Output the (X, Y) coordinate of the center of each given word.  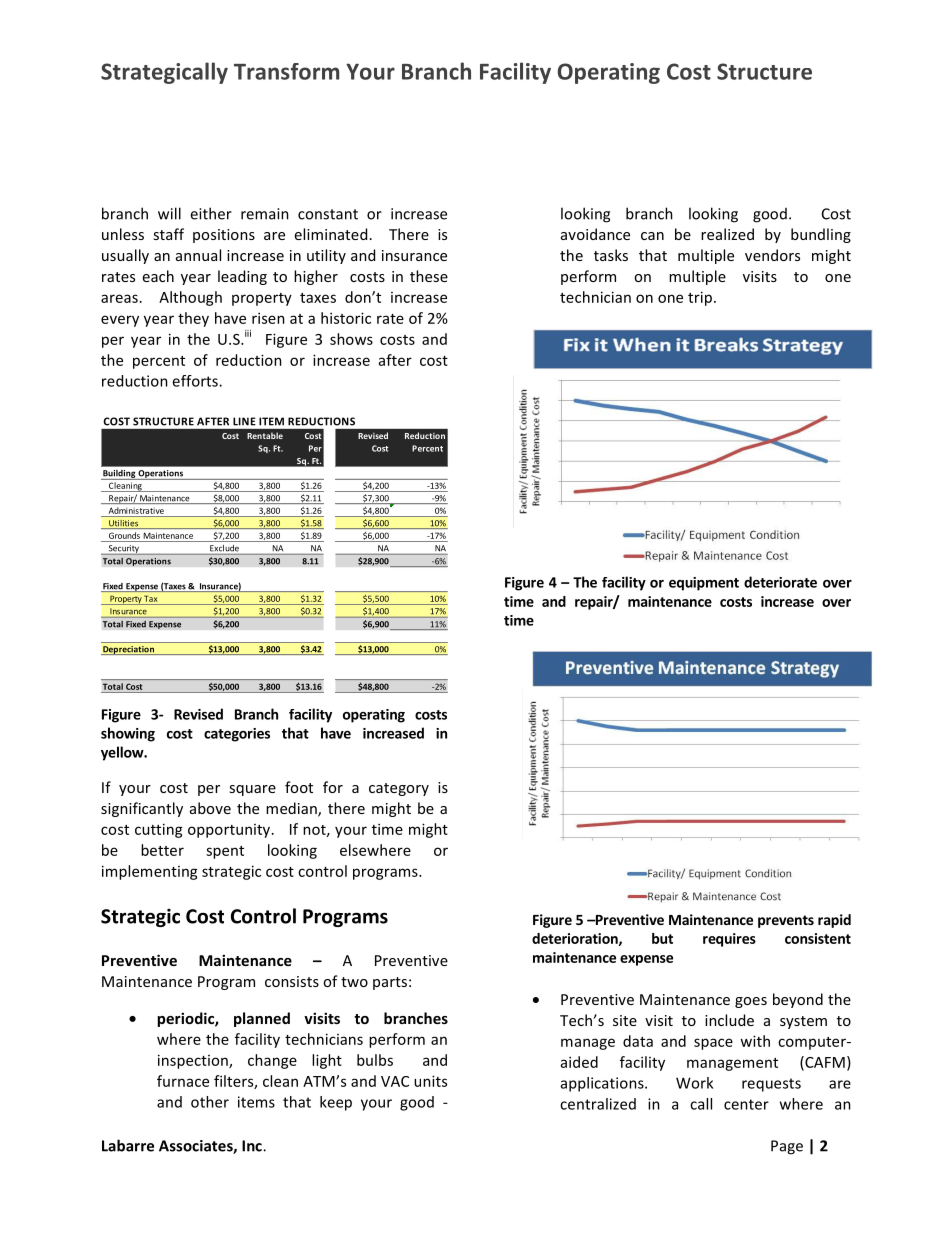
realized (727, 234)
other (210, 1102)
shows (351, 339)
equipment (704, 584)
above (210, 808)
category (399, 789)
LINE (244, 421)
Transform (286, 71)
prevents (786, 921)
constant (328, 214)
